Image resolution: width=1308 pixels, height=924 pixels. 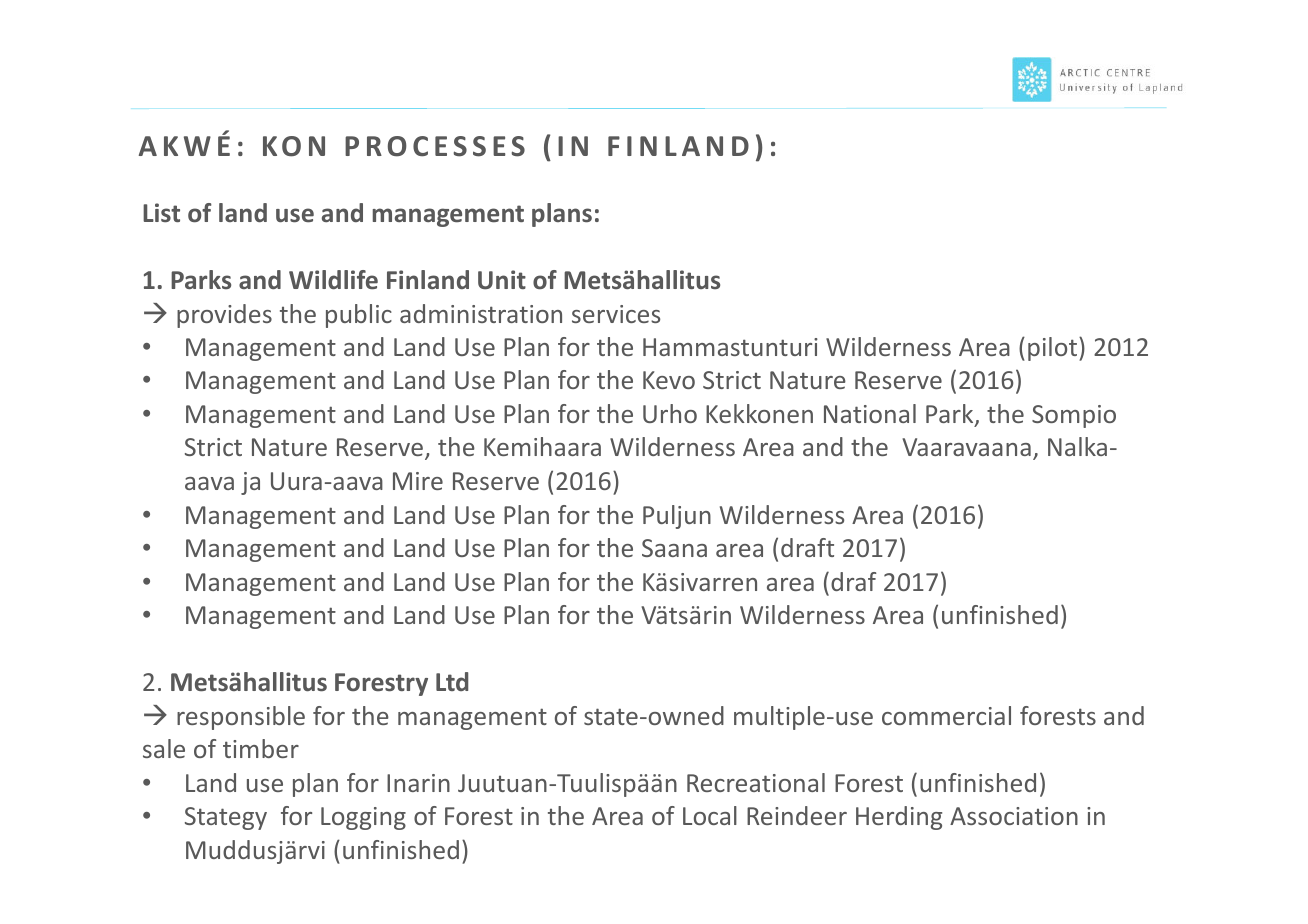 What do you see at coordinates (452, 681) in the page?
I see `Ltd` at bounding box center [452, 681].
